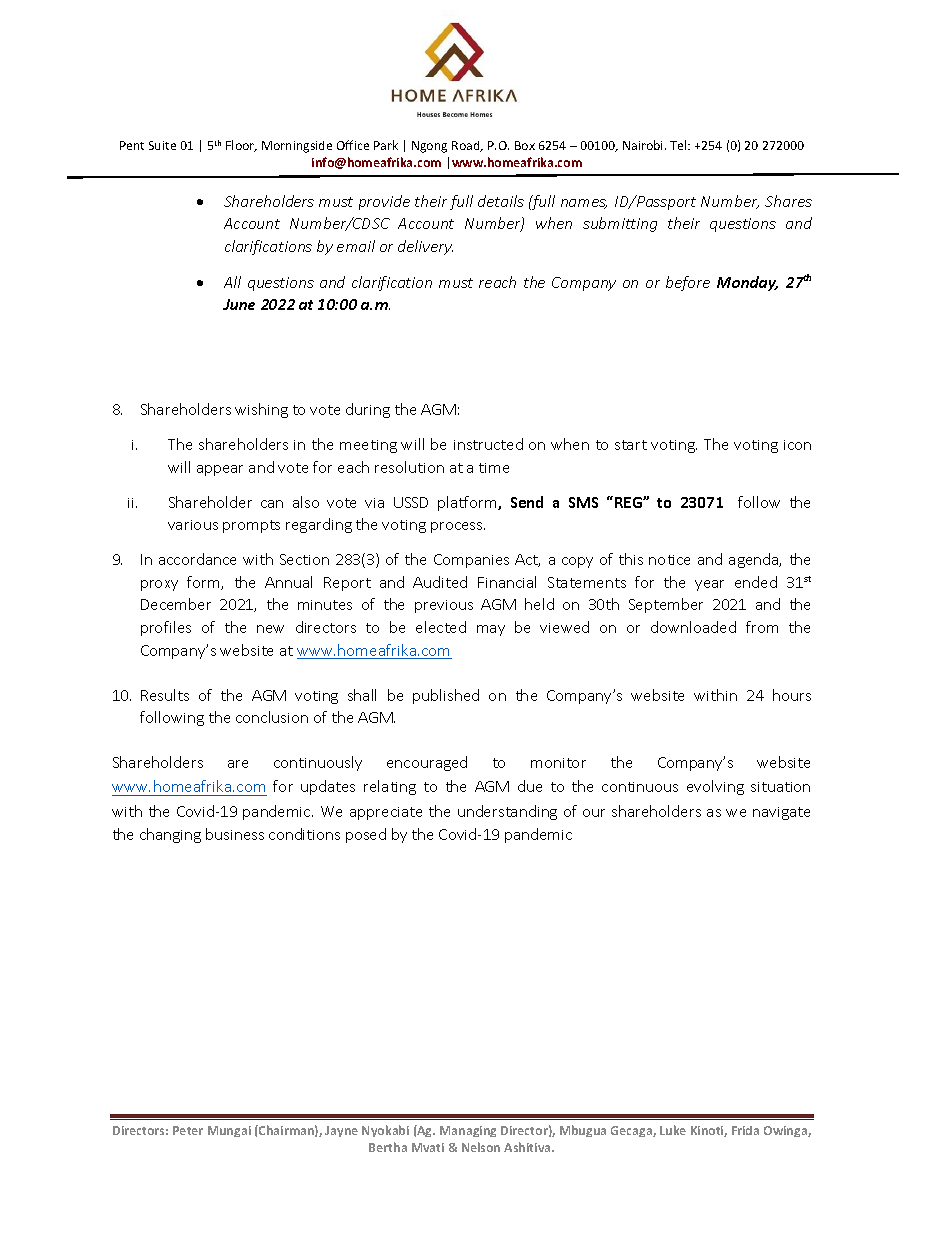 This image has width=952, height=1233. What do you see at coordinates (491, 630) in the image?
I see `may` at bounding box center [491, 630].
